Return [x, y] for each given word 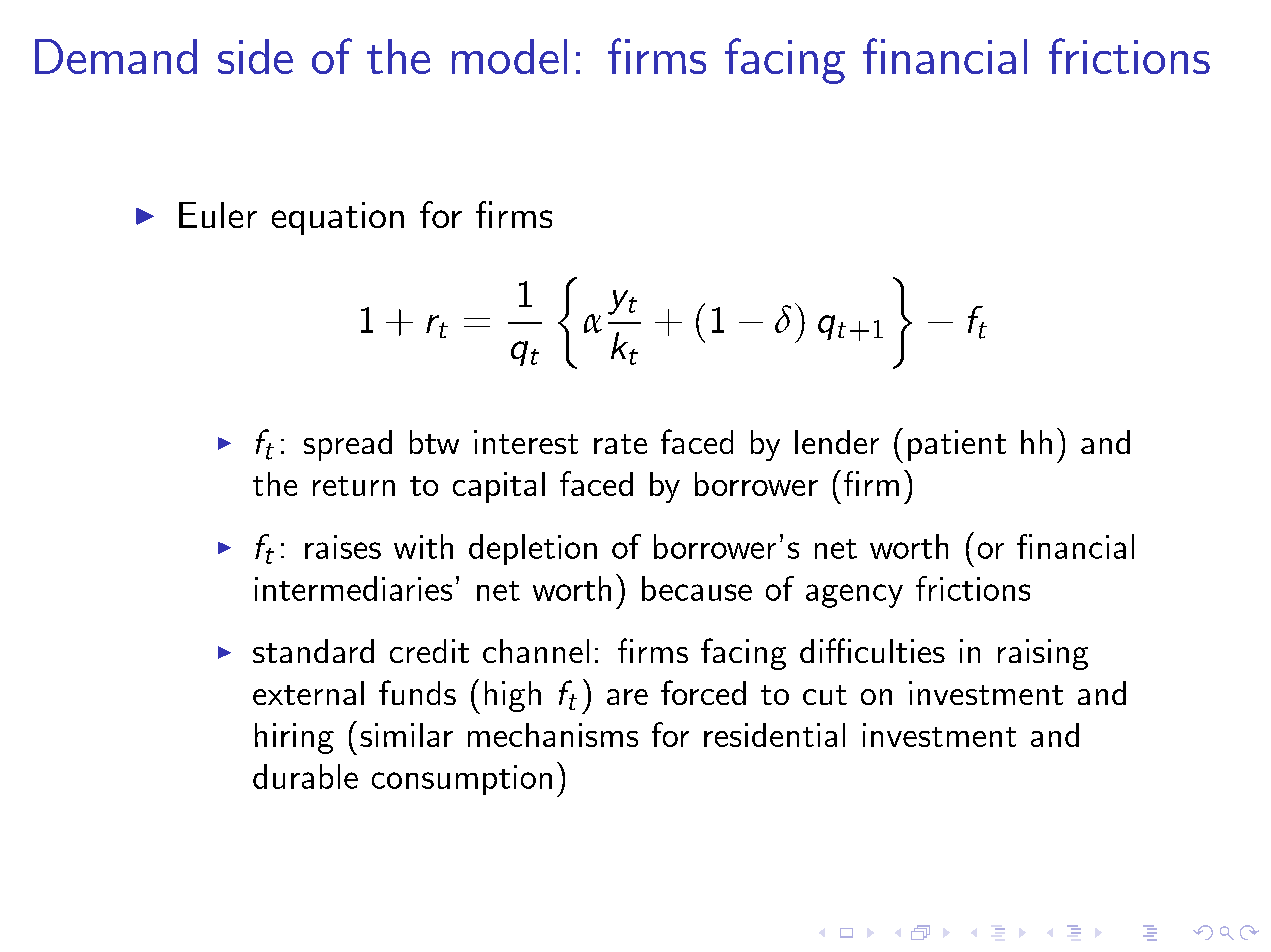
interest [526, 442]
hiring [294, 738]
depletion [533, 549]
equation [338, 218]
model [509, 56]
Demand [116, 56]
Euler [218, 215]
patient [957, 445]
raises [343, 547]
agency [854, 596]
